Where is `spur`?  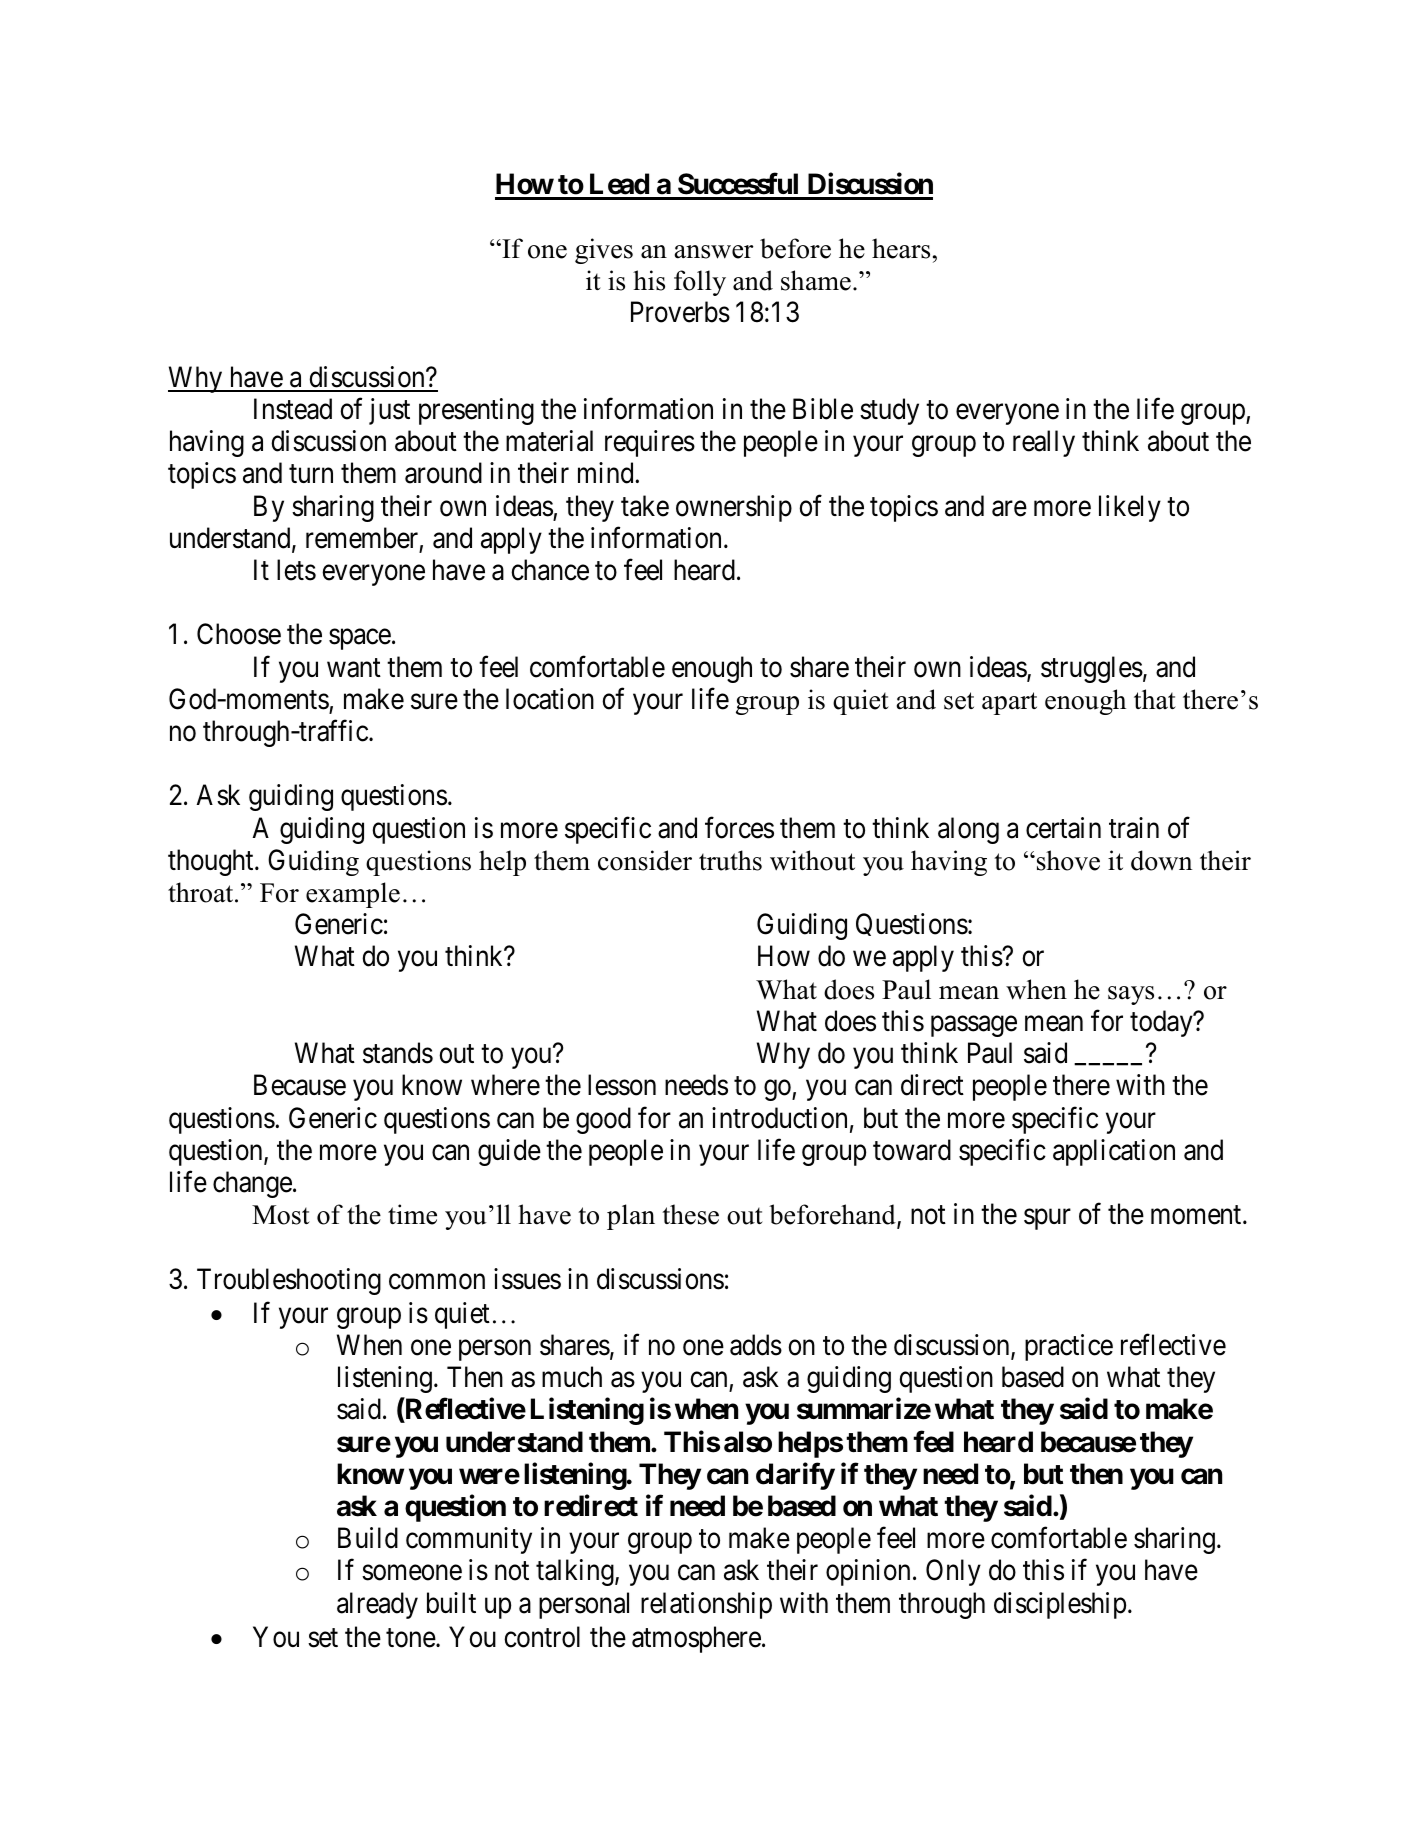
spur is located at coordinates (1047, 1219).
